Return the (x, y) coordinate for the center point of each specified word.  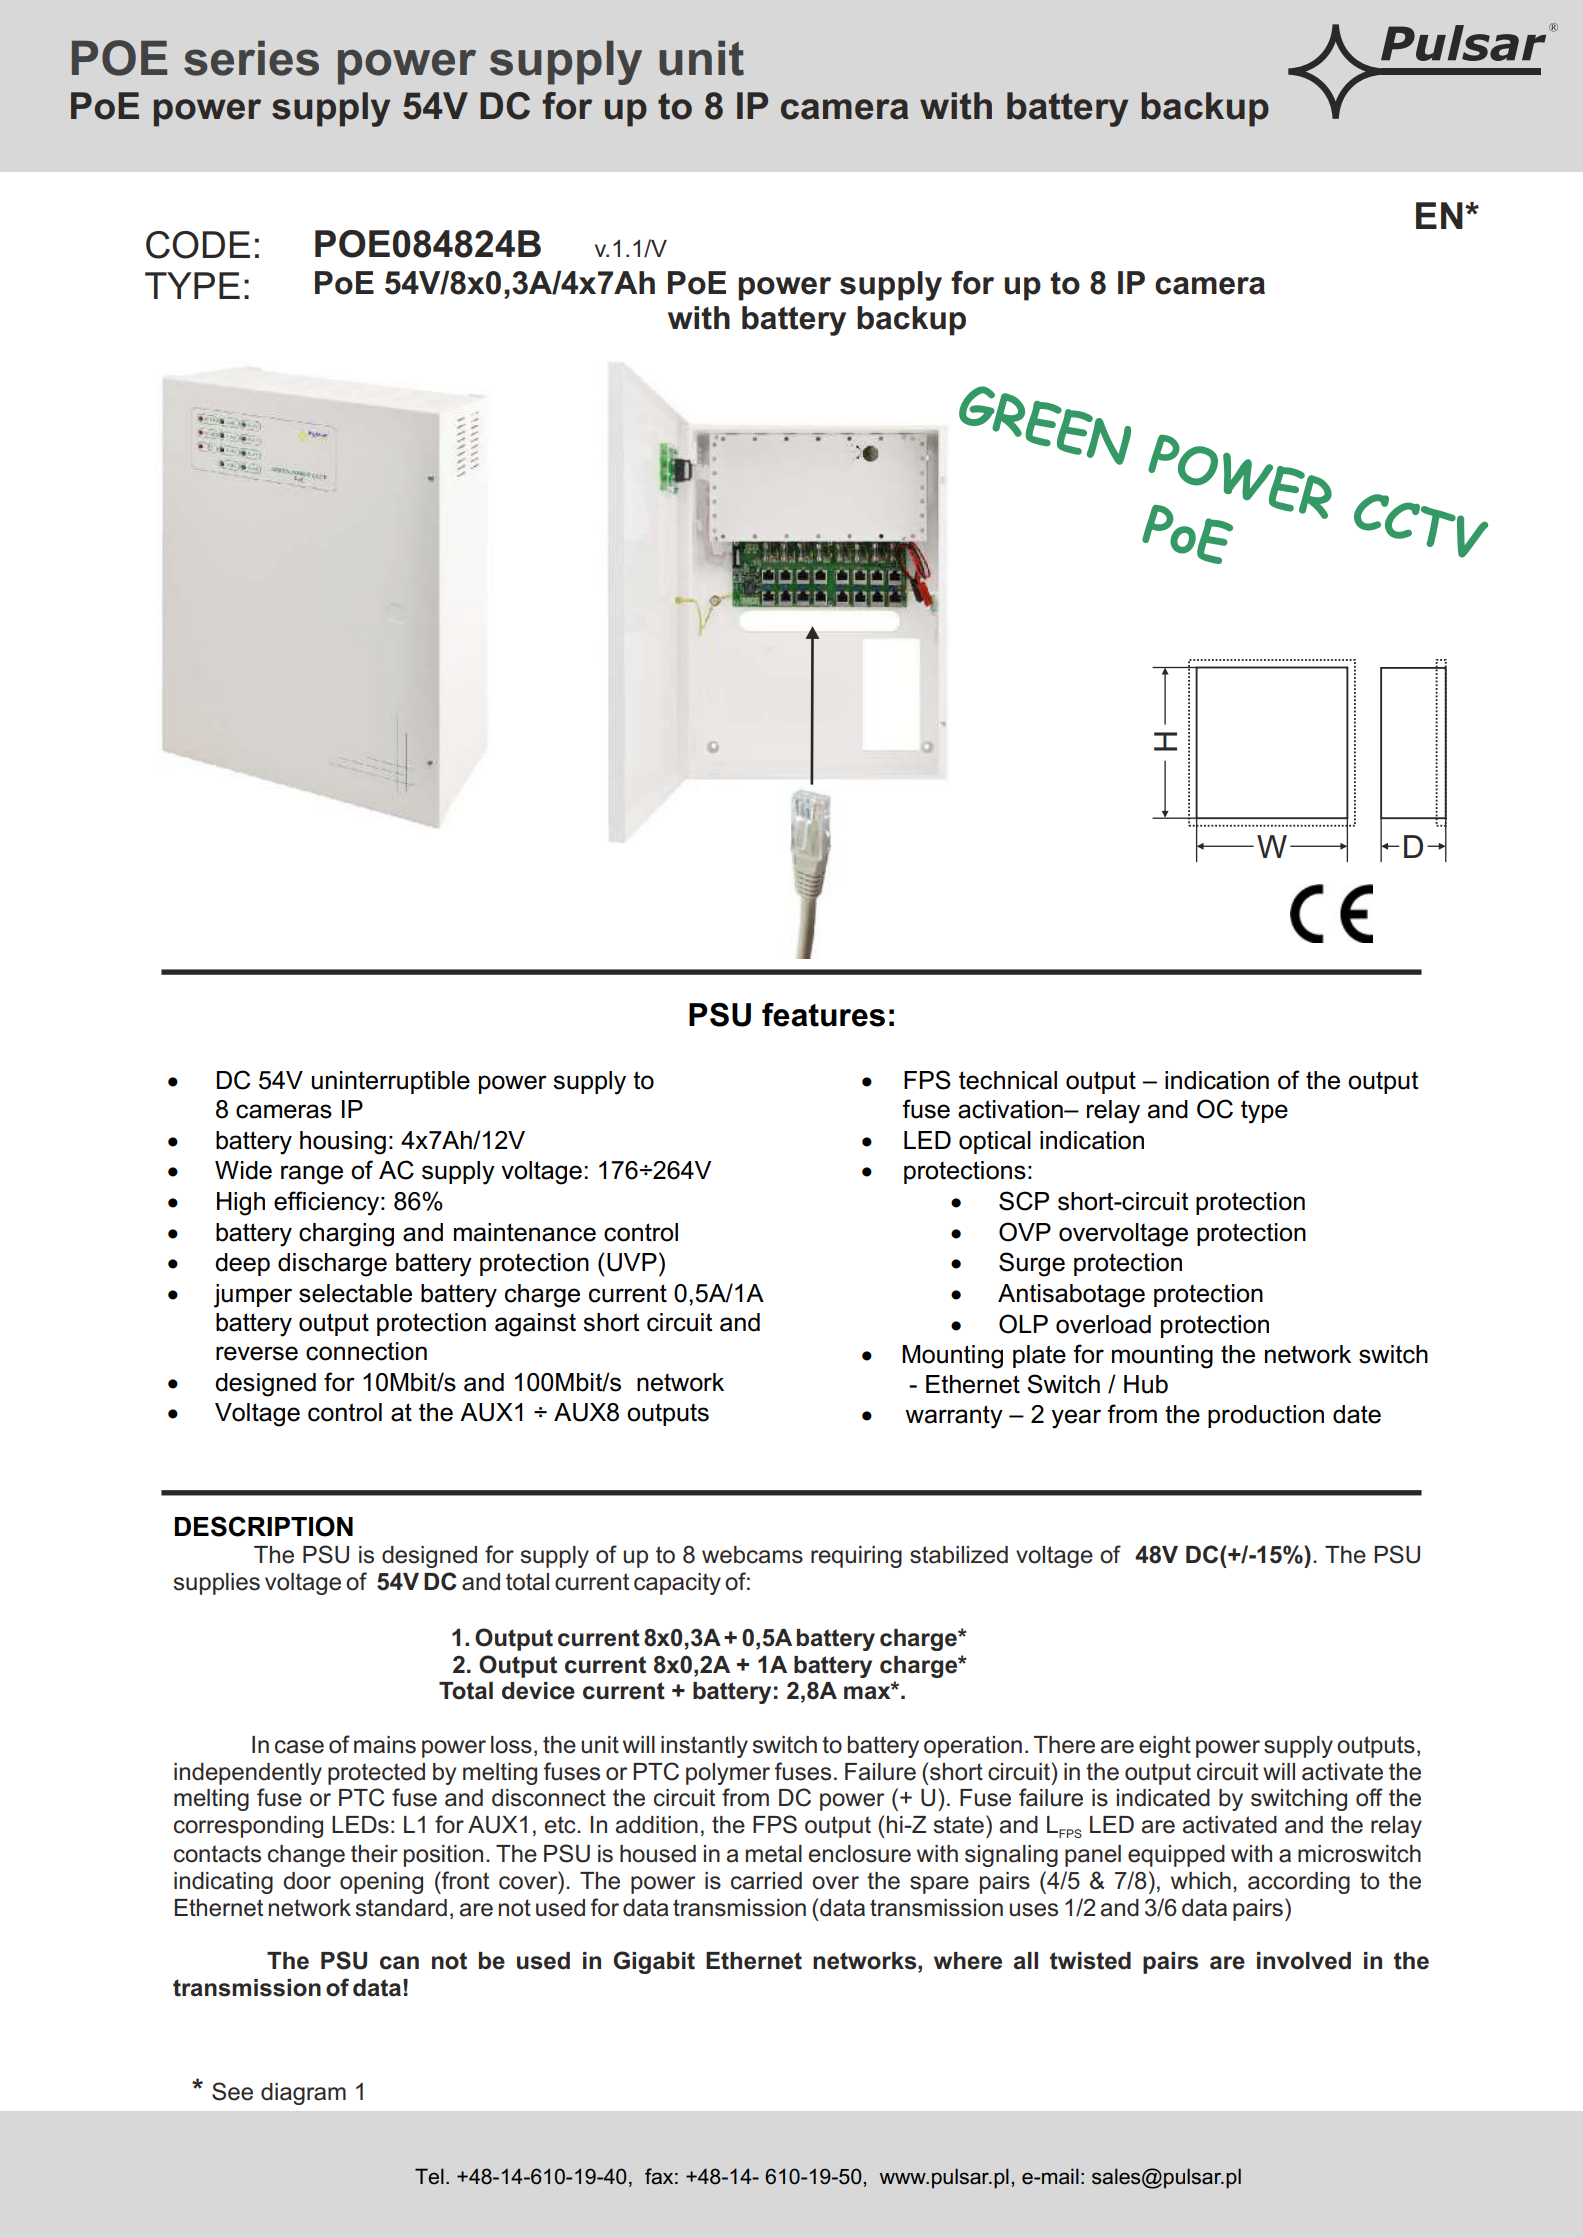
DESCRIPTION (263, 1526)
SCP (1024, 1201)
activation (1011, 1109)
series (251, 58)
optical (995, 1142)
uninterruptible (391, 1082)
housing (343, 1143)
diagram (303, 2094)
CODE (198, 245)
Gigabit (654, 1962)
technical (1008, 1080)
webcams (752, 1555)
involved (1304, 1961)
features (823, 1015)
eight (1165, 1747)
